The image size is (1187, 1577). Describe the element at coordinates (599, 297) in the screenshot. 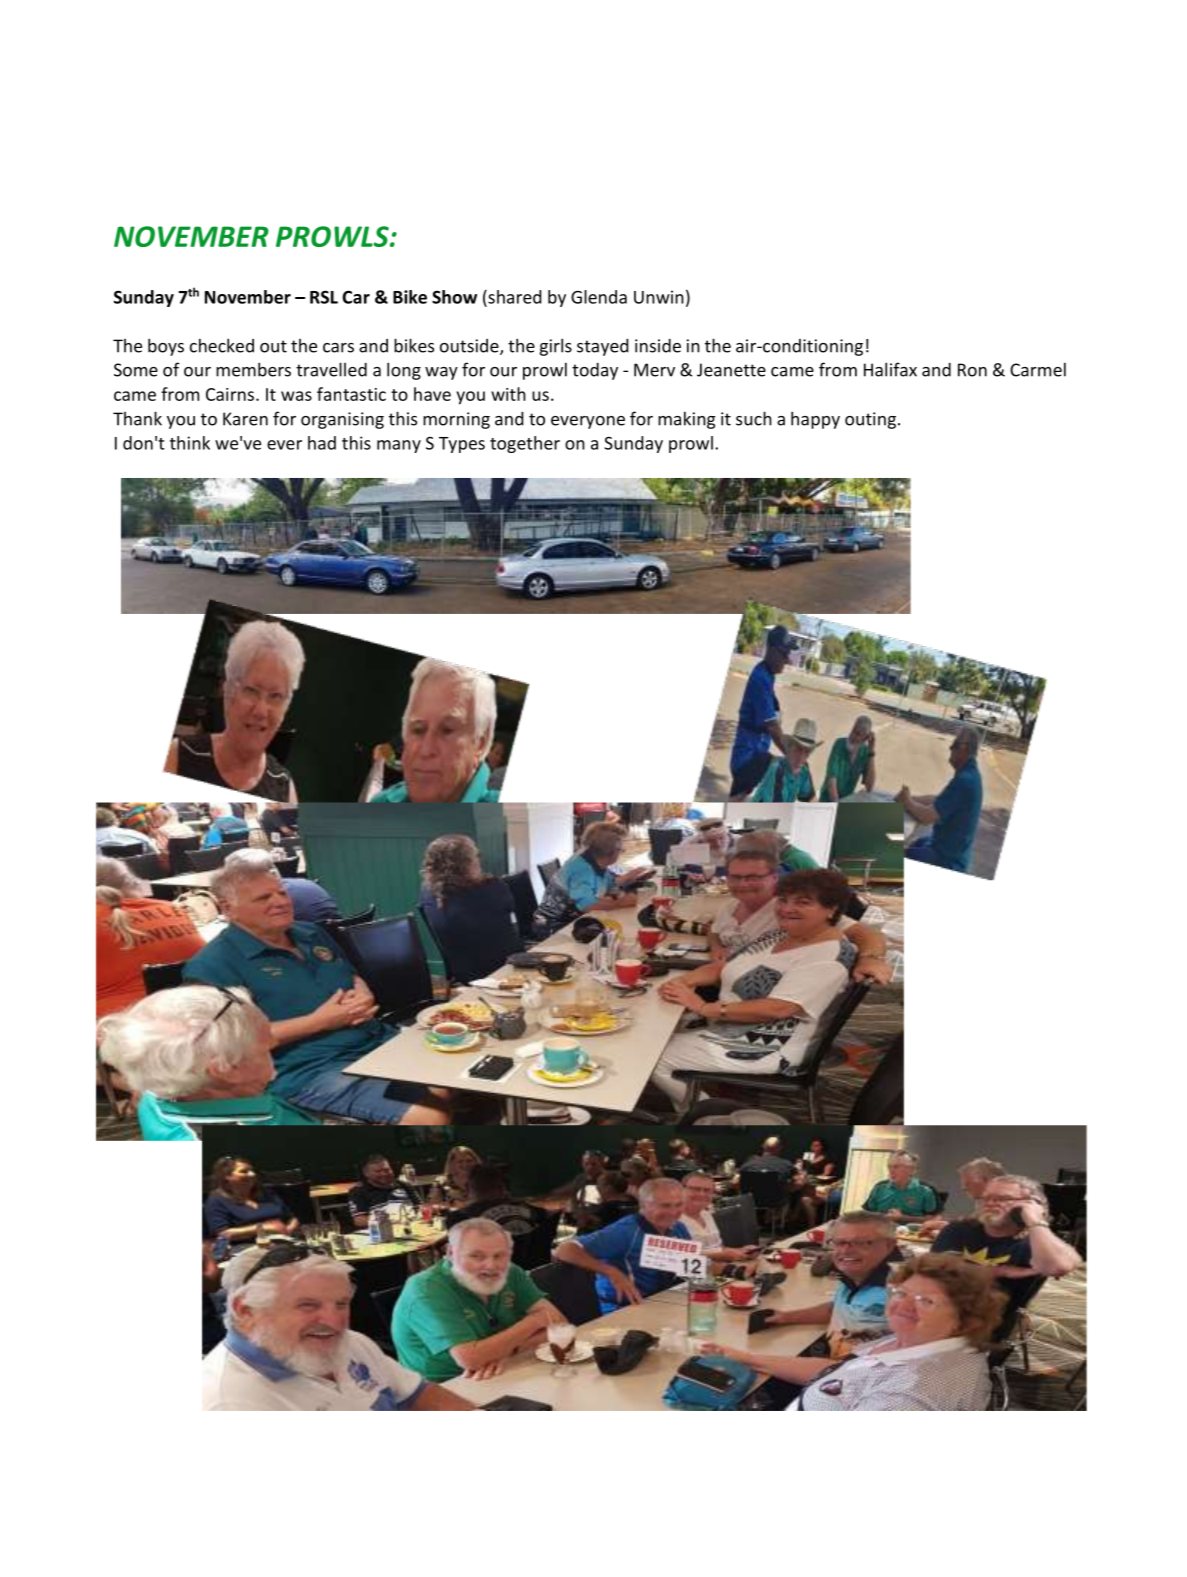

I see `Glenda` at that location.
